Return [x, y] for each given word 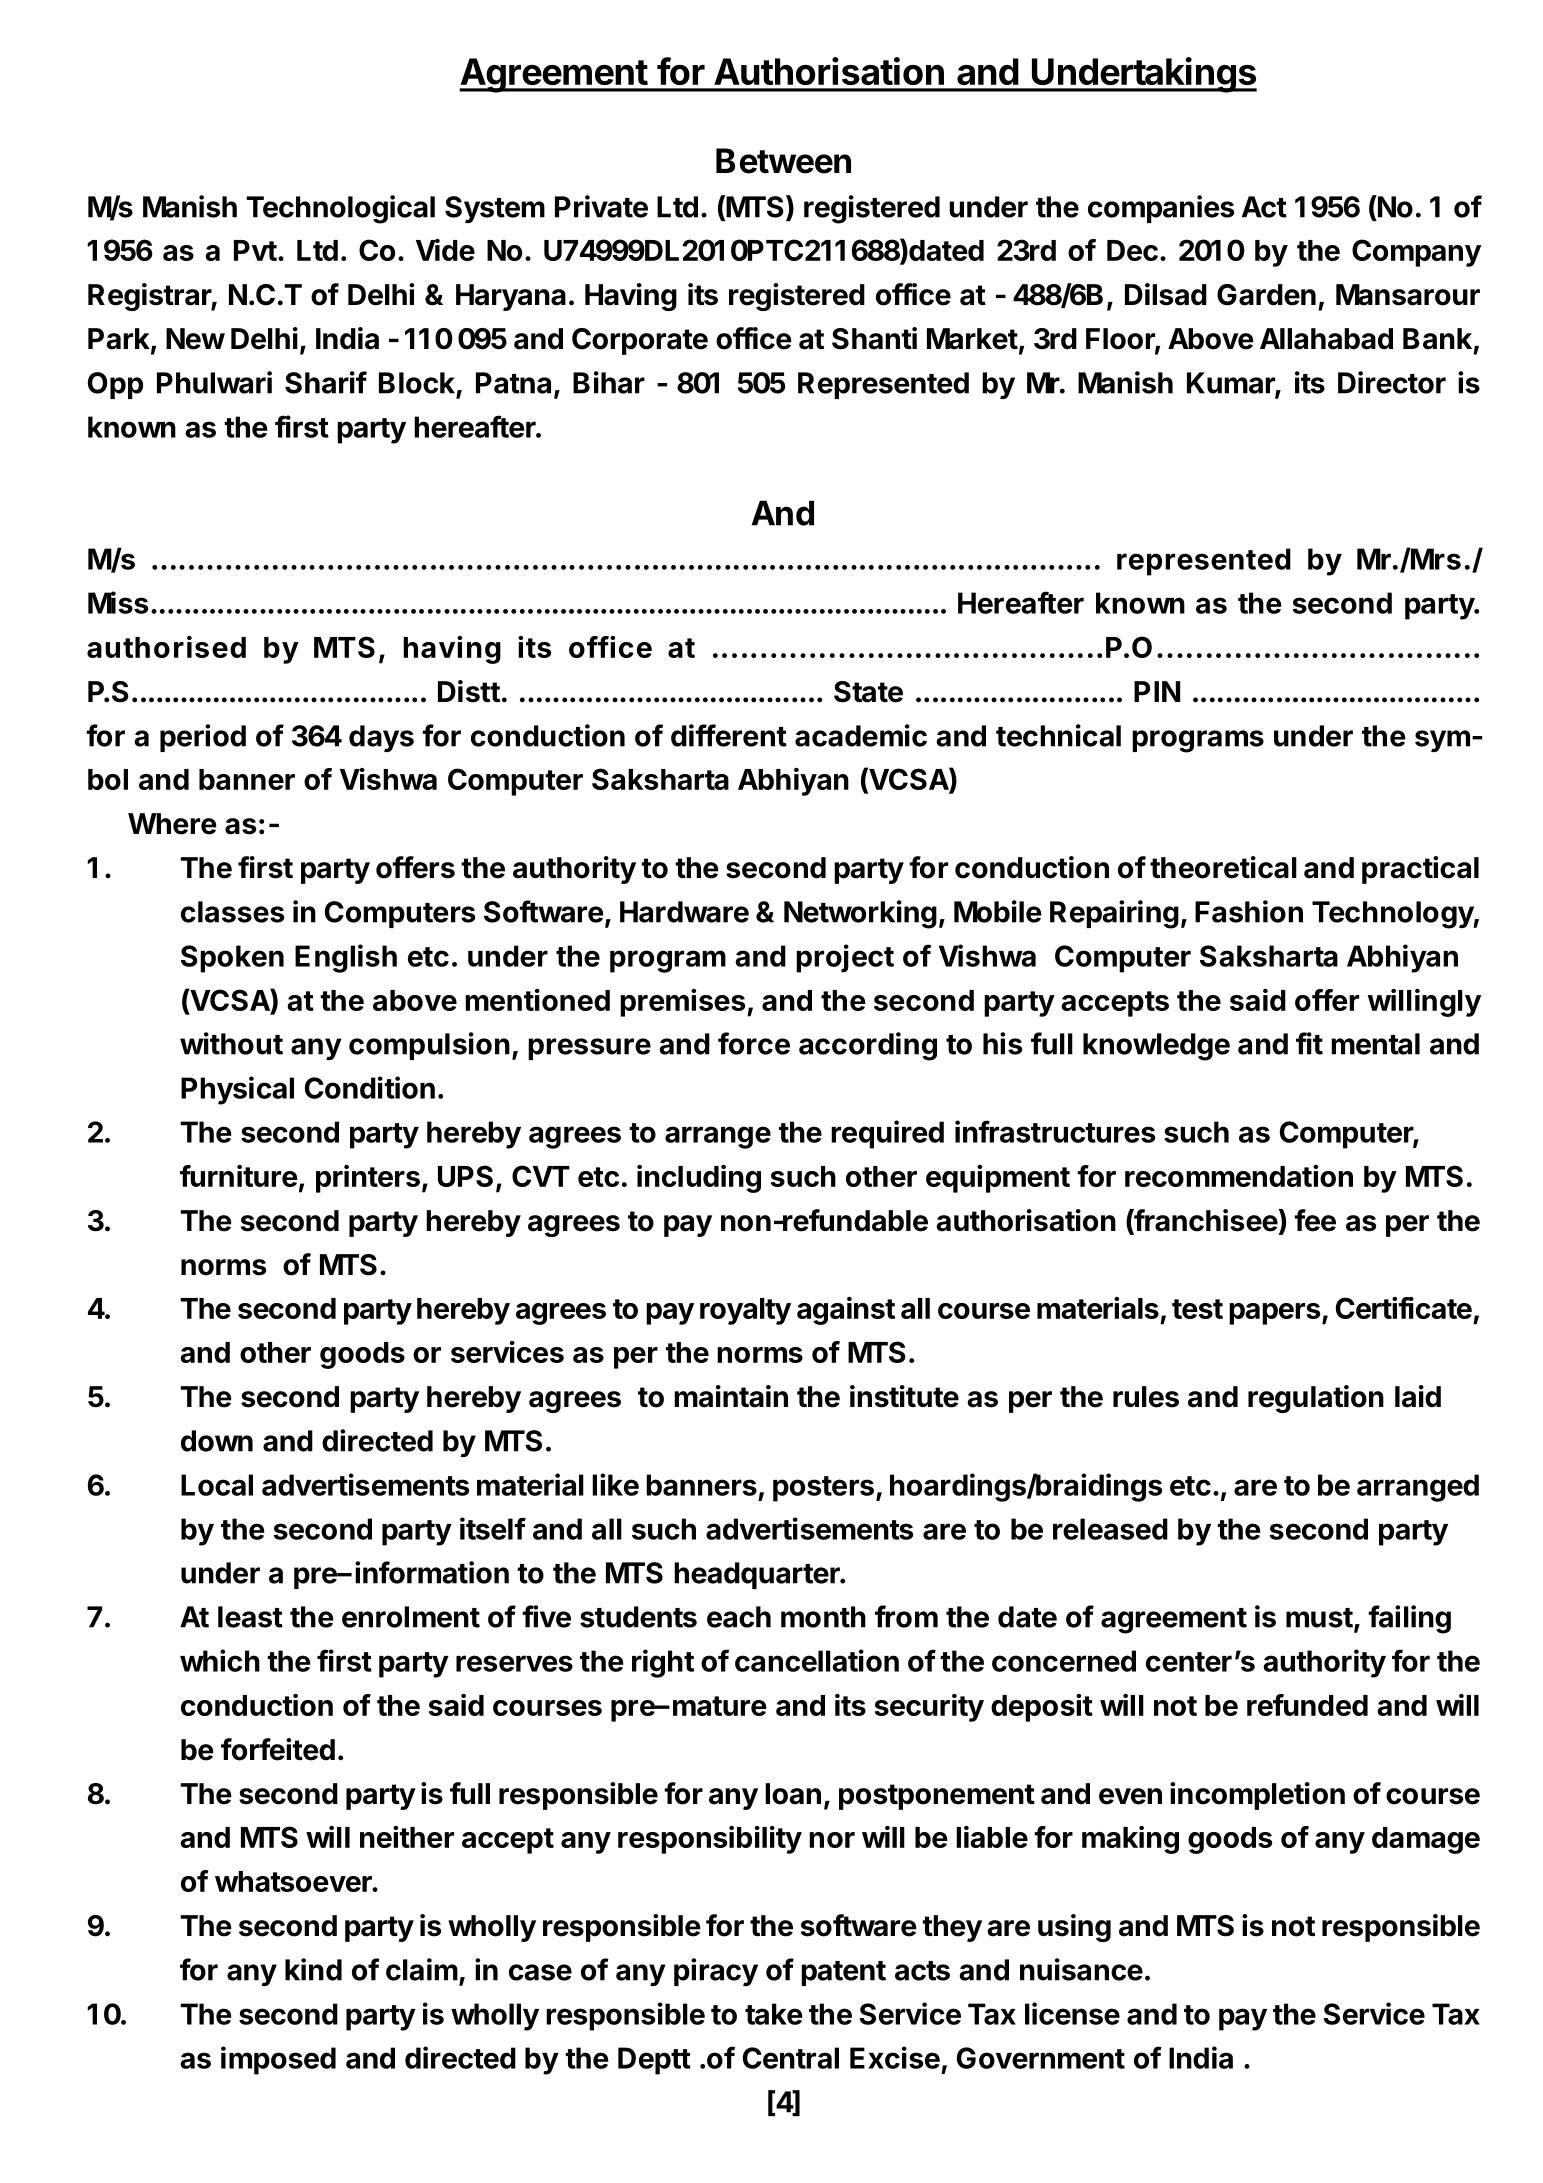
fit [1309, 1043]
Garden [1266, 295]
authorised [166, 647]
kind [313, 1969]
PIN [1157, 691]
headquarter [758, 1575]
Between [783, 161]
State [868, 692]
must [1319, 1618]
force [754, 1043]
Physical [237, 1090]
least [250, 1617]
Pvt [255, 250]
